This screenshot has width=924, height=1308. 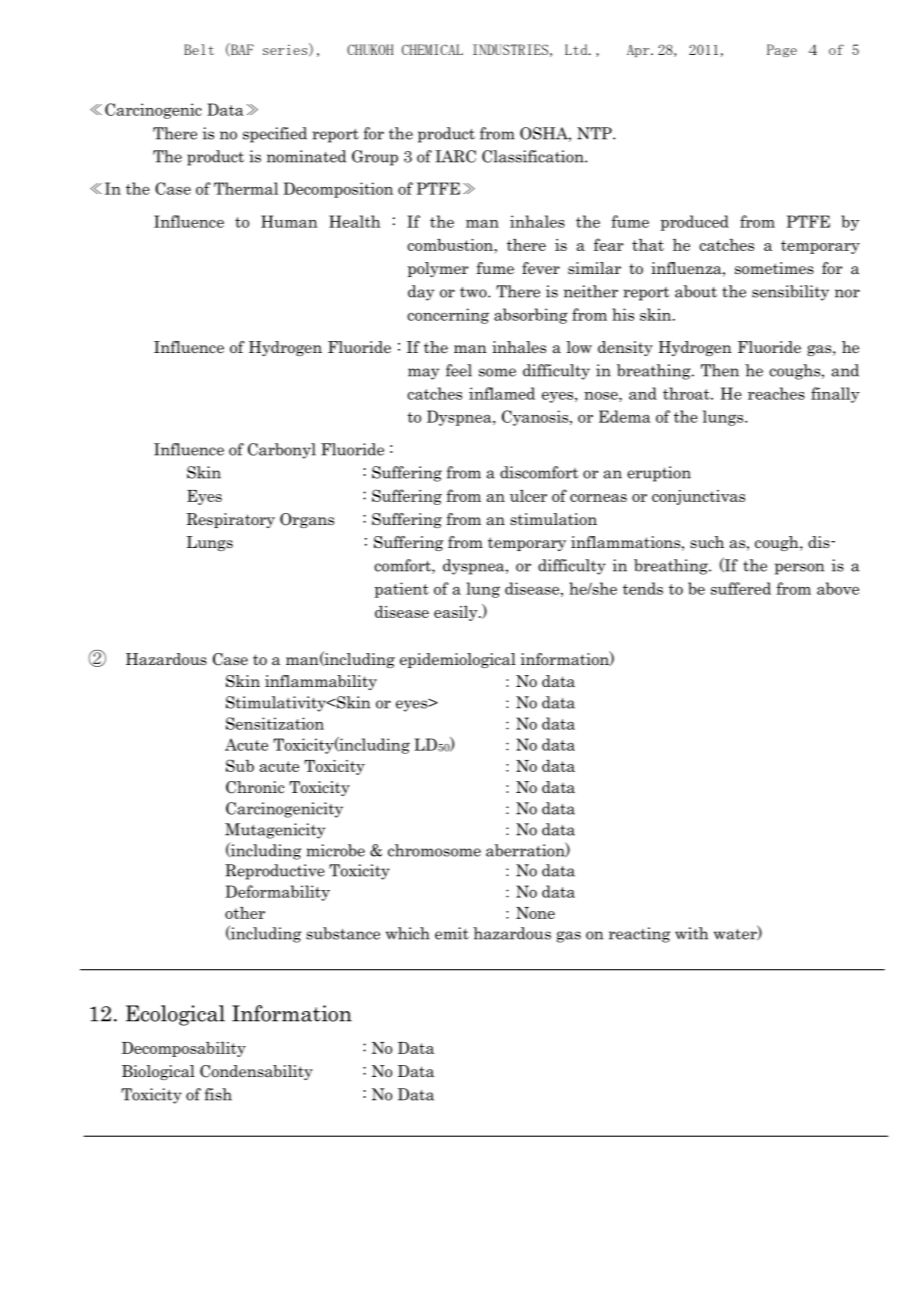 I want to click on inflamed, so click(x=502, y=393).
